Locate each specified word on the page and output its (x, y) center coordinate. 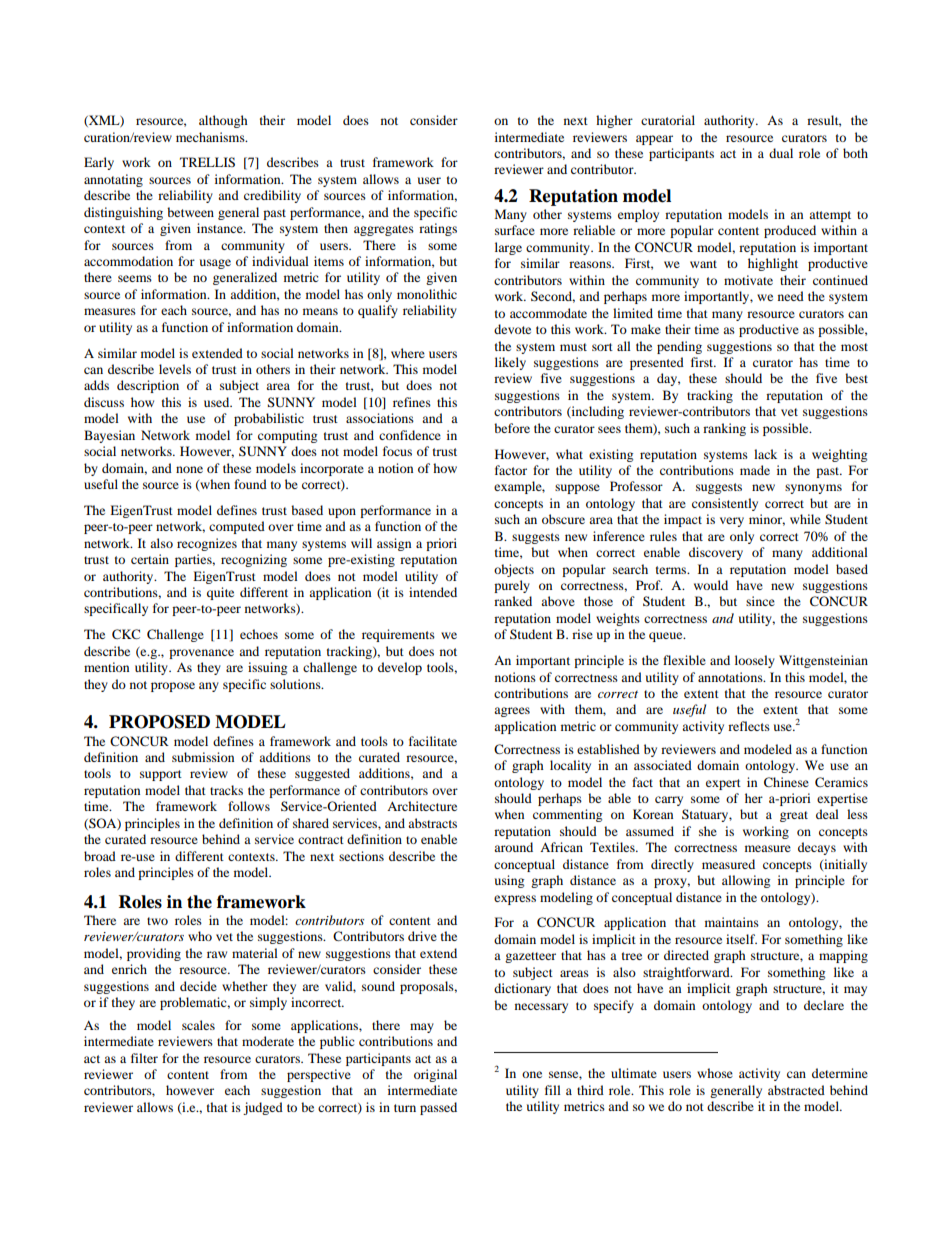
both (855, 153)
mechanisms (211, 137)
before (512, 428)
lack (765, 454)
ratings (438, 229)
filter (144, 1058)
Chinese (786, 782)
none (189, 469)
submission (203, 757)
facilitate (433, 741)
